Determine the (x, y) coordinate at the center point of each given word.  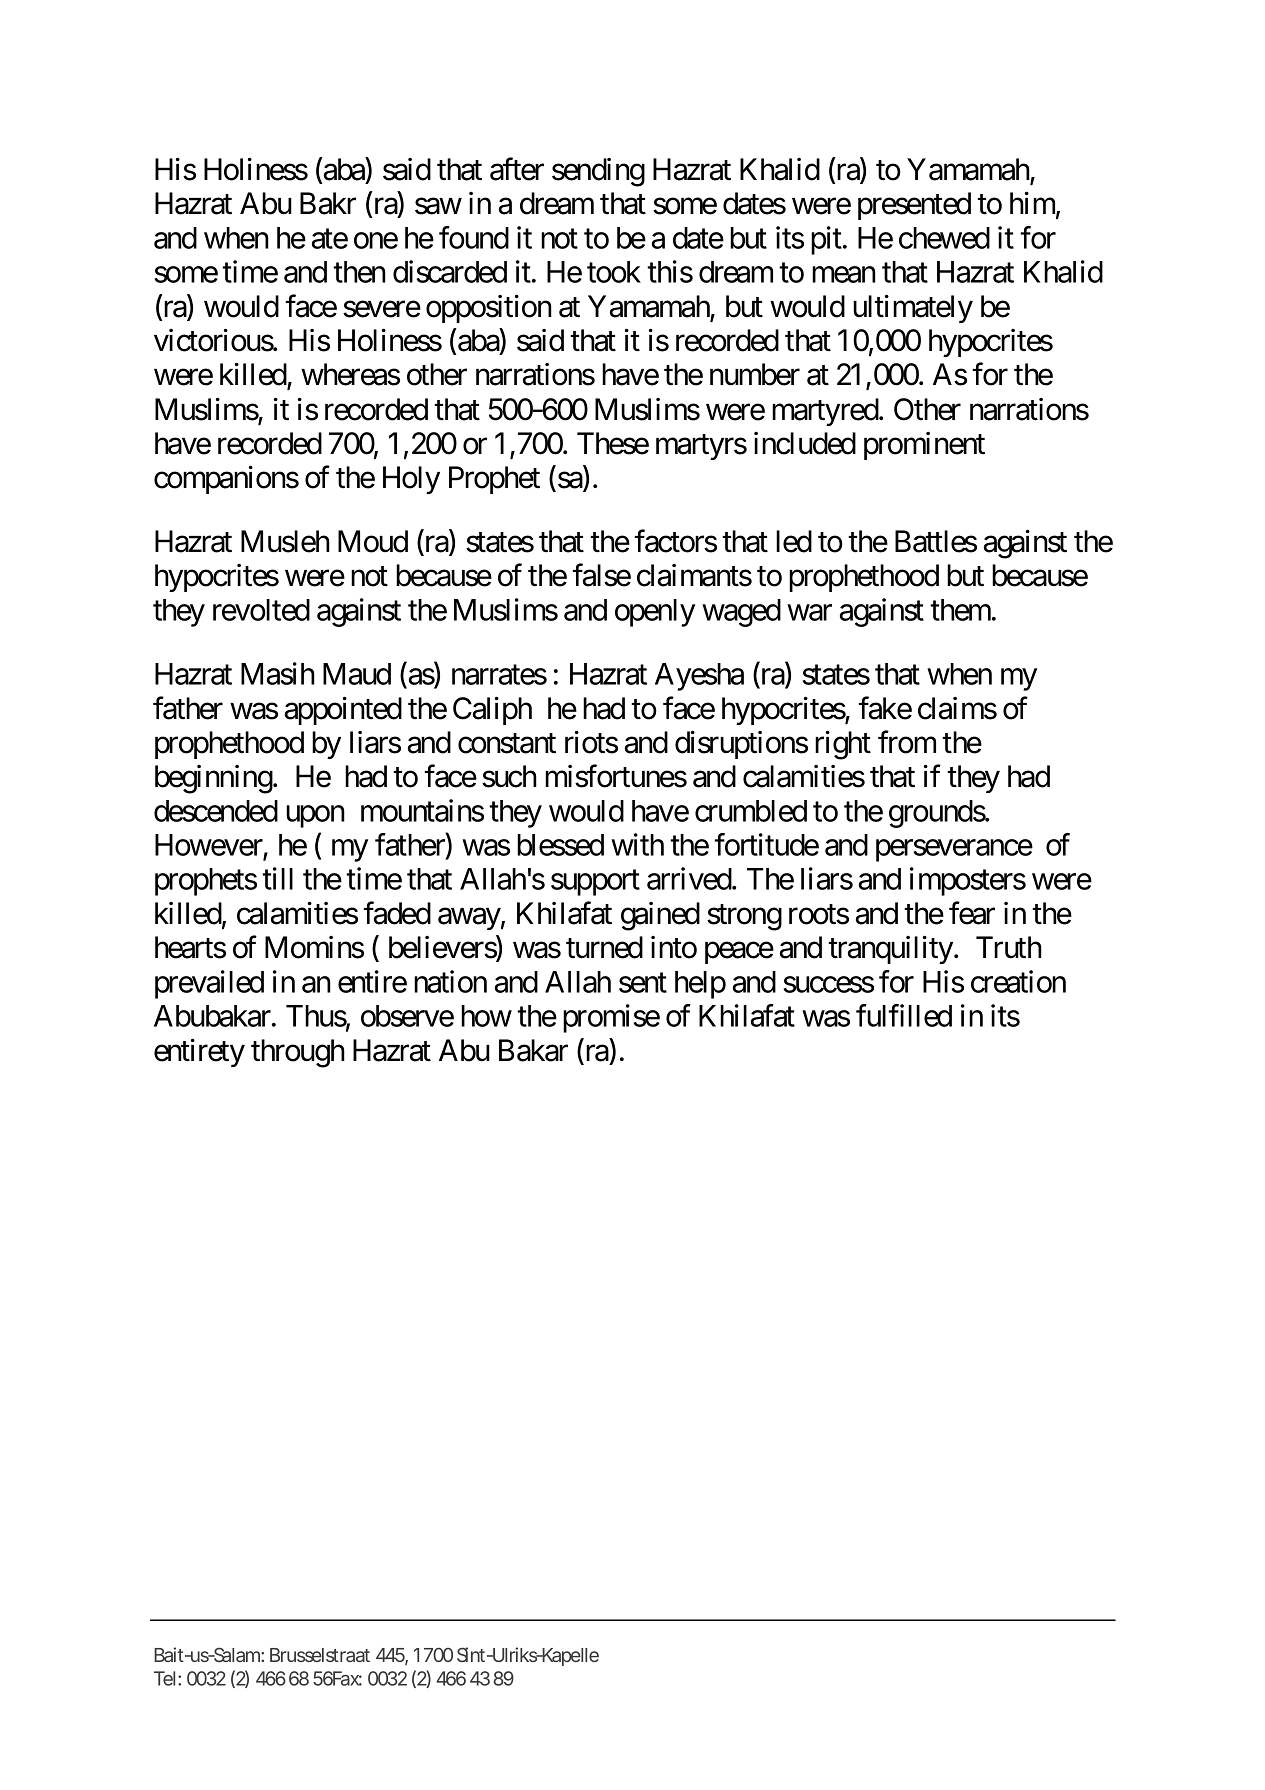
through (298, 1053)
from (907, 742)
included (805, 443)
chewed (944, 238)
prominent (924, 446)
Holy (411, 480)
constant (507, 744)
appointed (343, 711)
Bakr (328, 203)
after (517, 169)
